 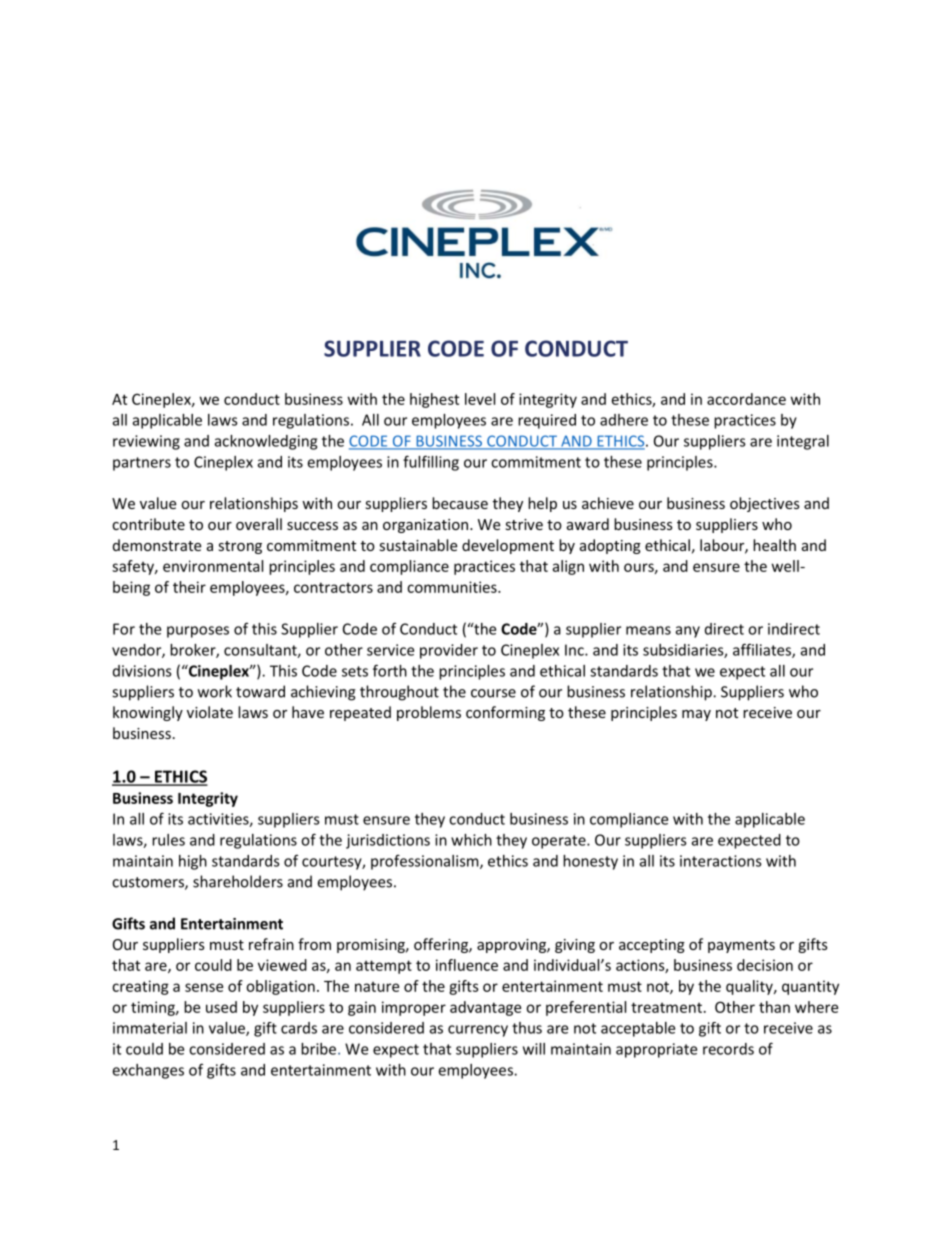 What do you see at coordinates (210, 712) in the screenshot?
I see `violate` at bounding box center [210, 712].
